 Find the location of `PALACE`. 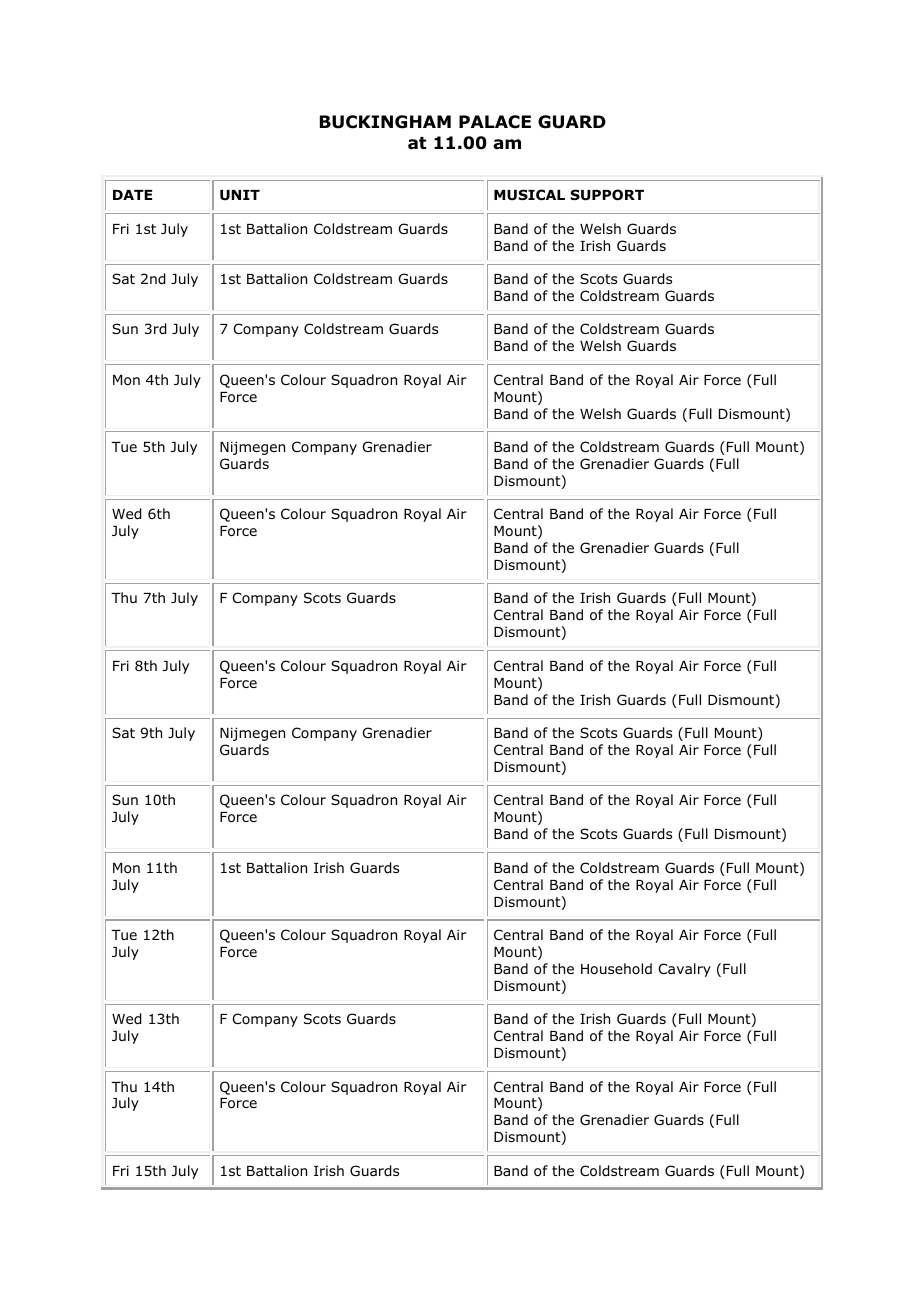

PALACE is located at coordinates (495, 122).
